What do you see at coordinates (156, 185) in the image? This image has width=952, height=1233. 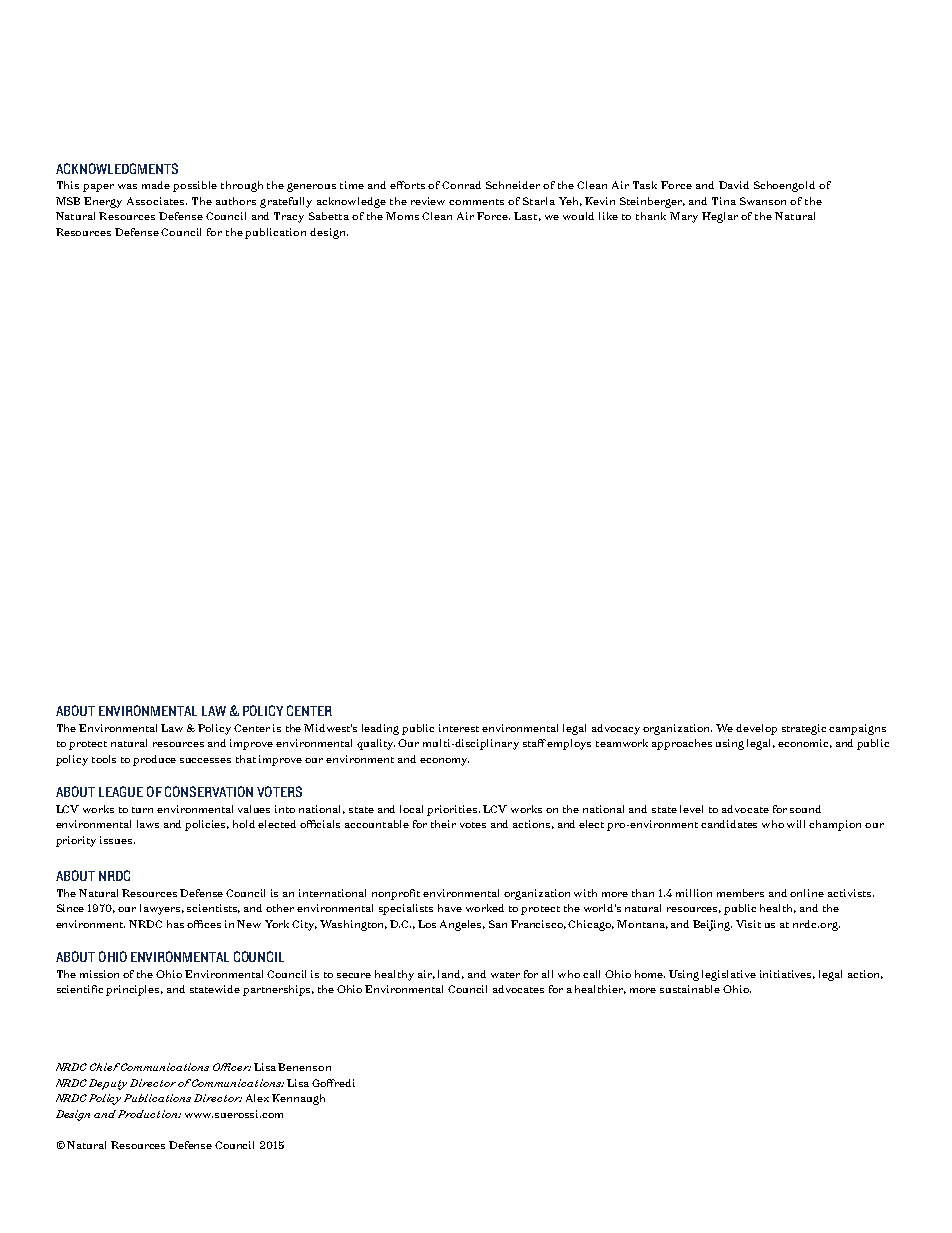 I see `made` at bounding box center [156, 185].
